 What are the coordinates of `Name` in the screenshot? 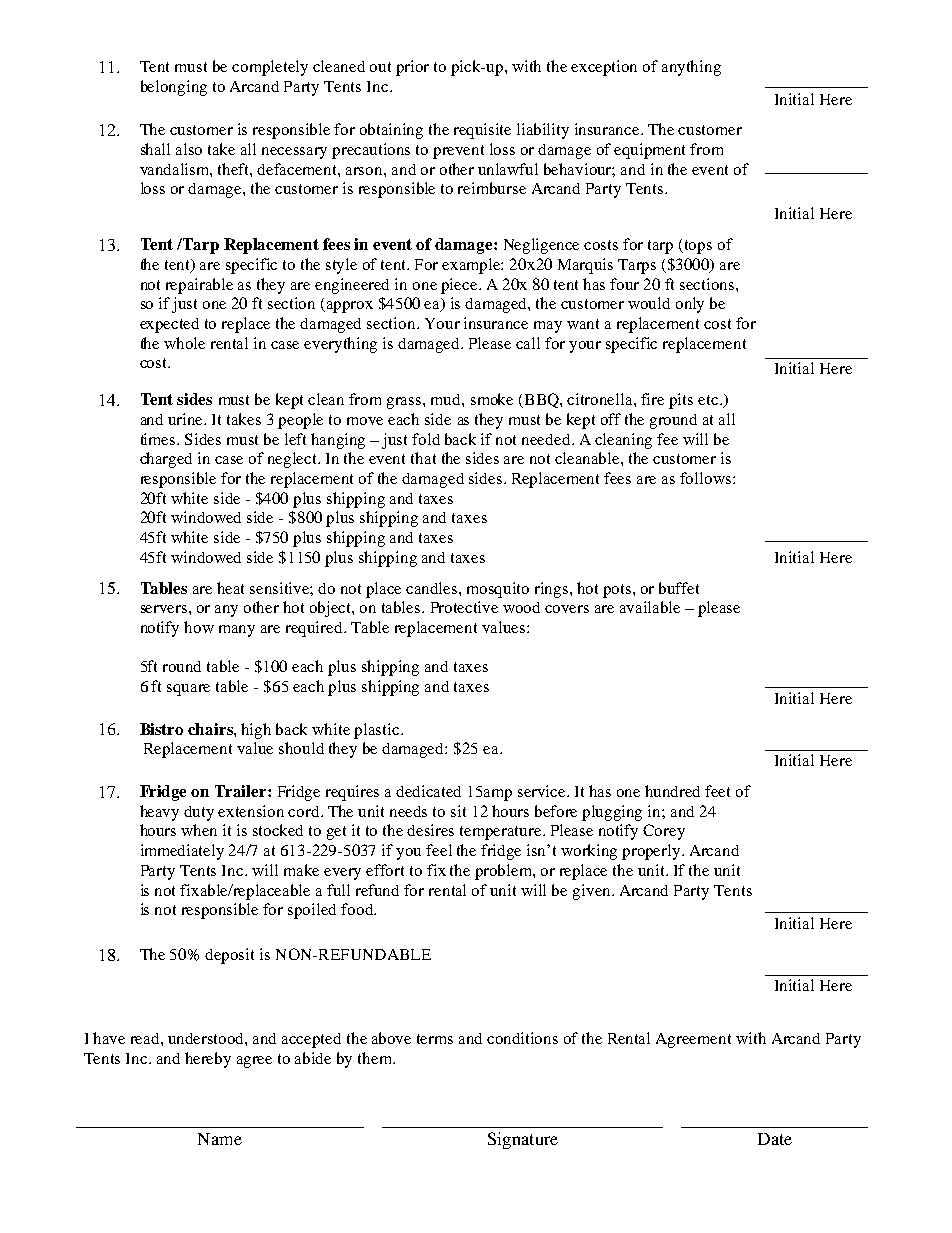 It's located at (220, 1139).
